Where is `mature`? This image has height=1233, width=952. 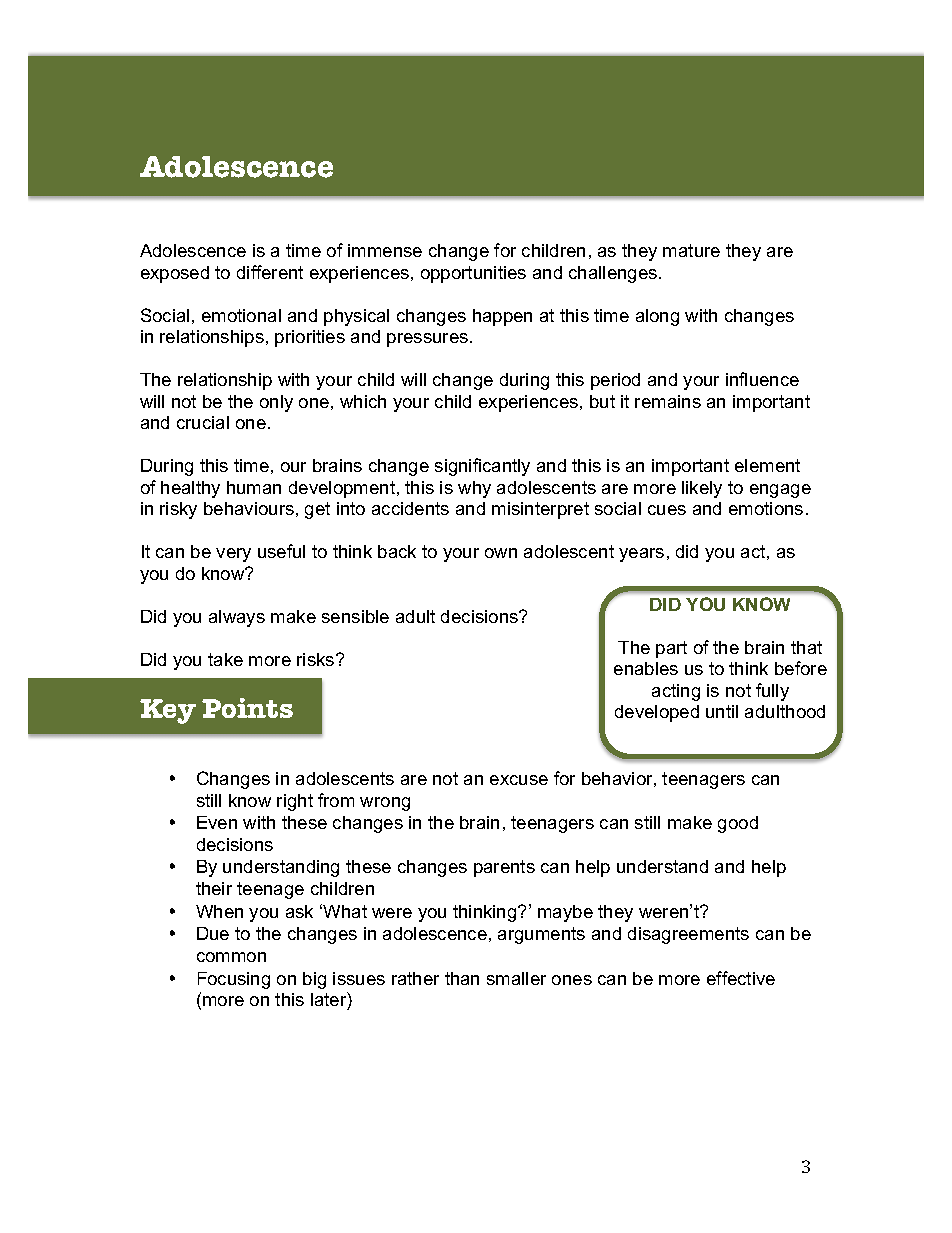 mature is located at coordinates (691, 250).
